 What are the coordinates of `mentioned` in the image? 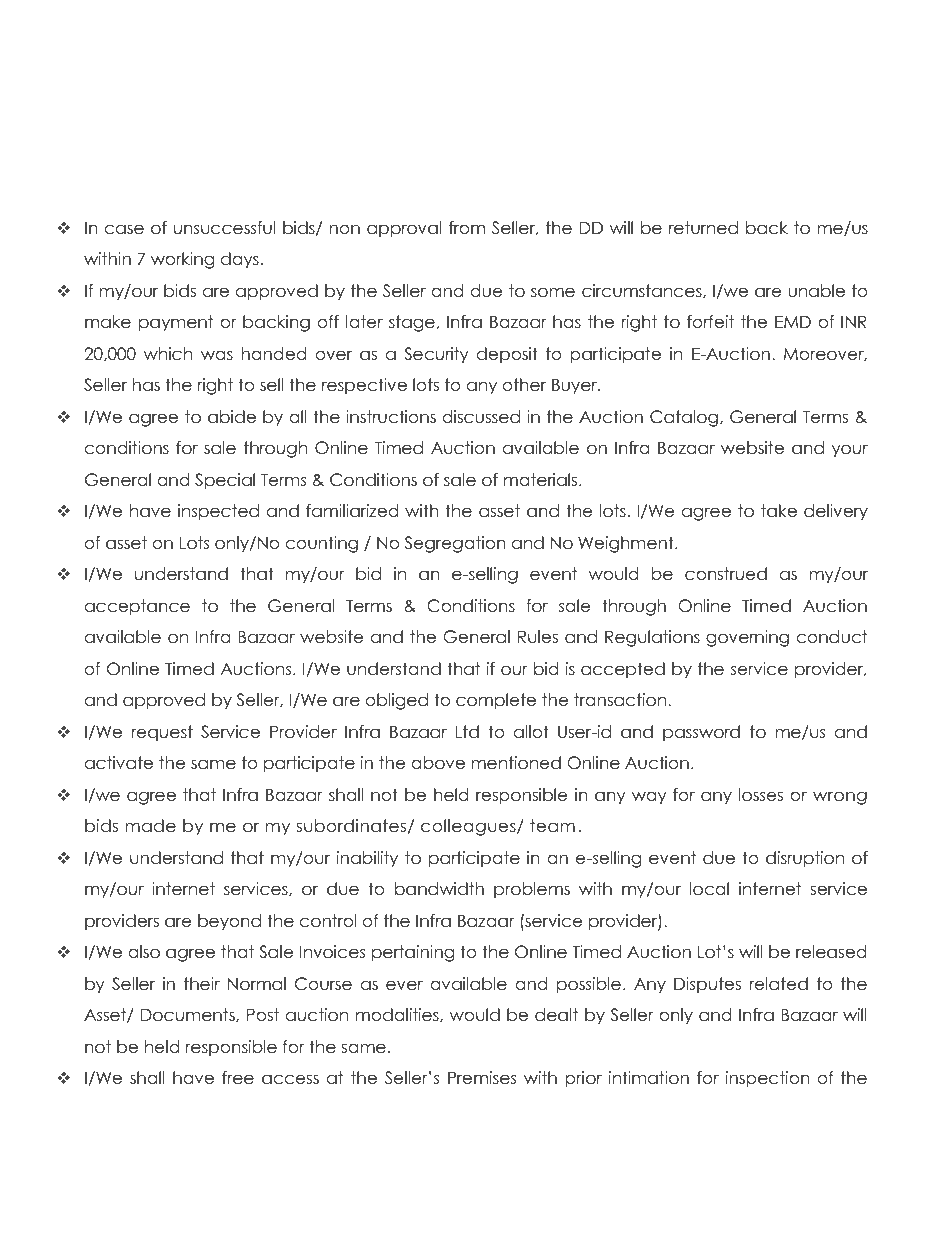 It's located at (516, 763).
